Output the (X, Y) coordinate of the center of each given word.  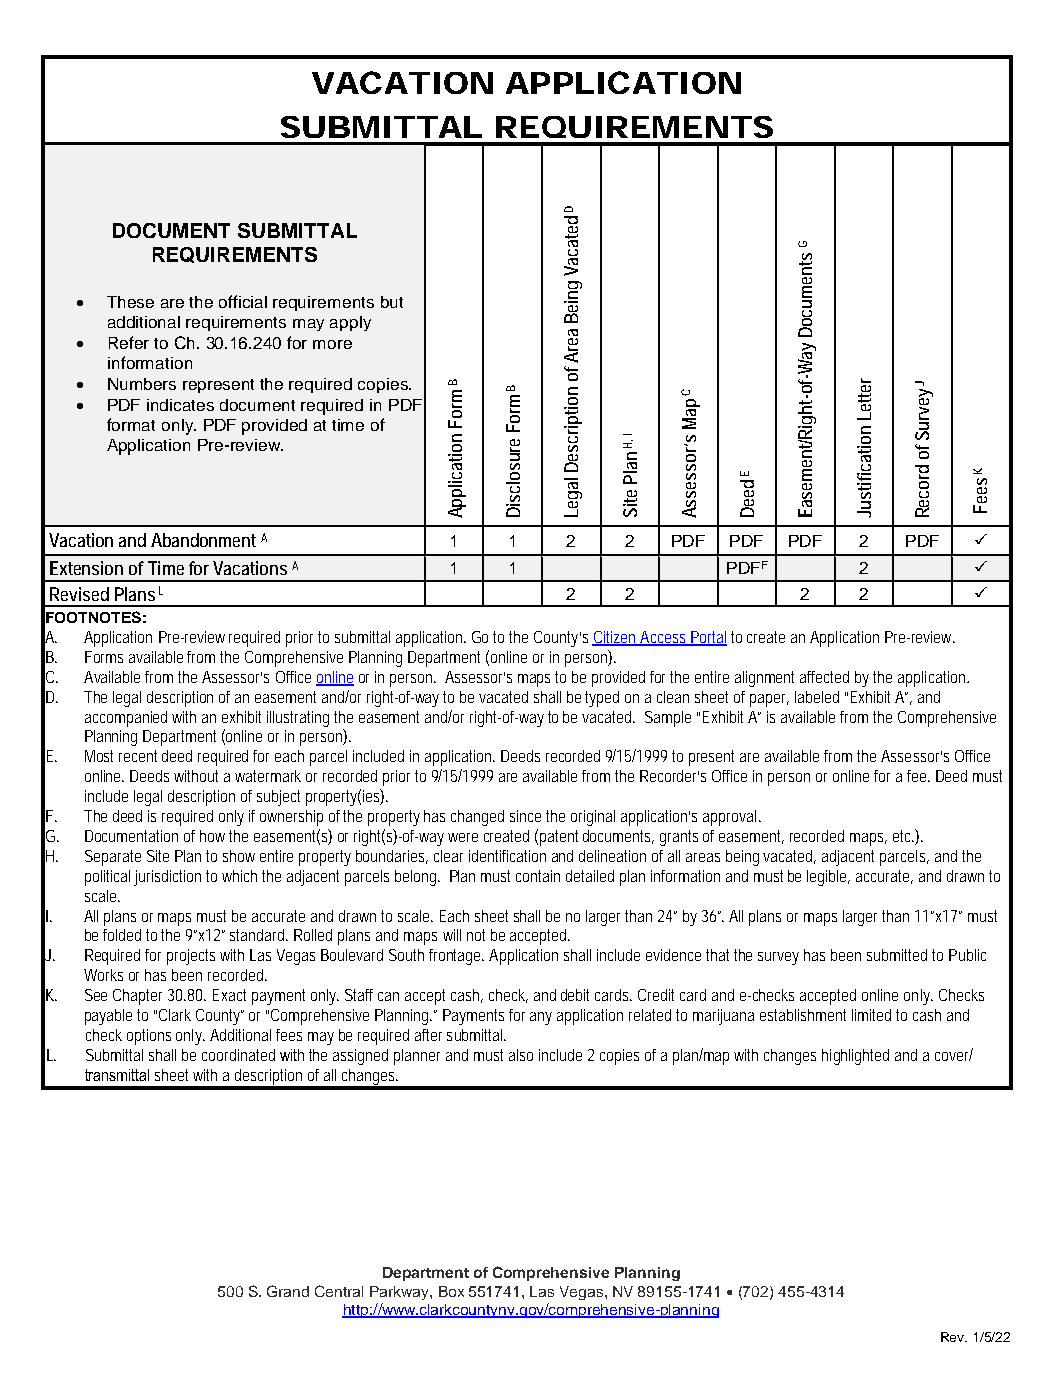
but (392, 302)
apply (350, 323)
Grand (288, 1291)
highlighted (855, 1057)
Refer (129, 342)
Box (451, 1291)
